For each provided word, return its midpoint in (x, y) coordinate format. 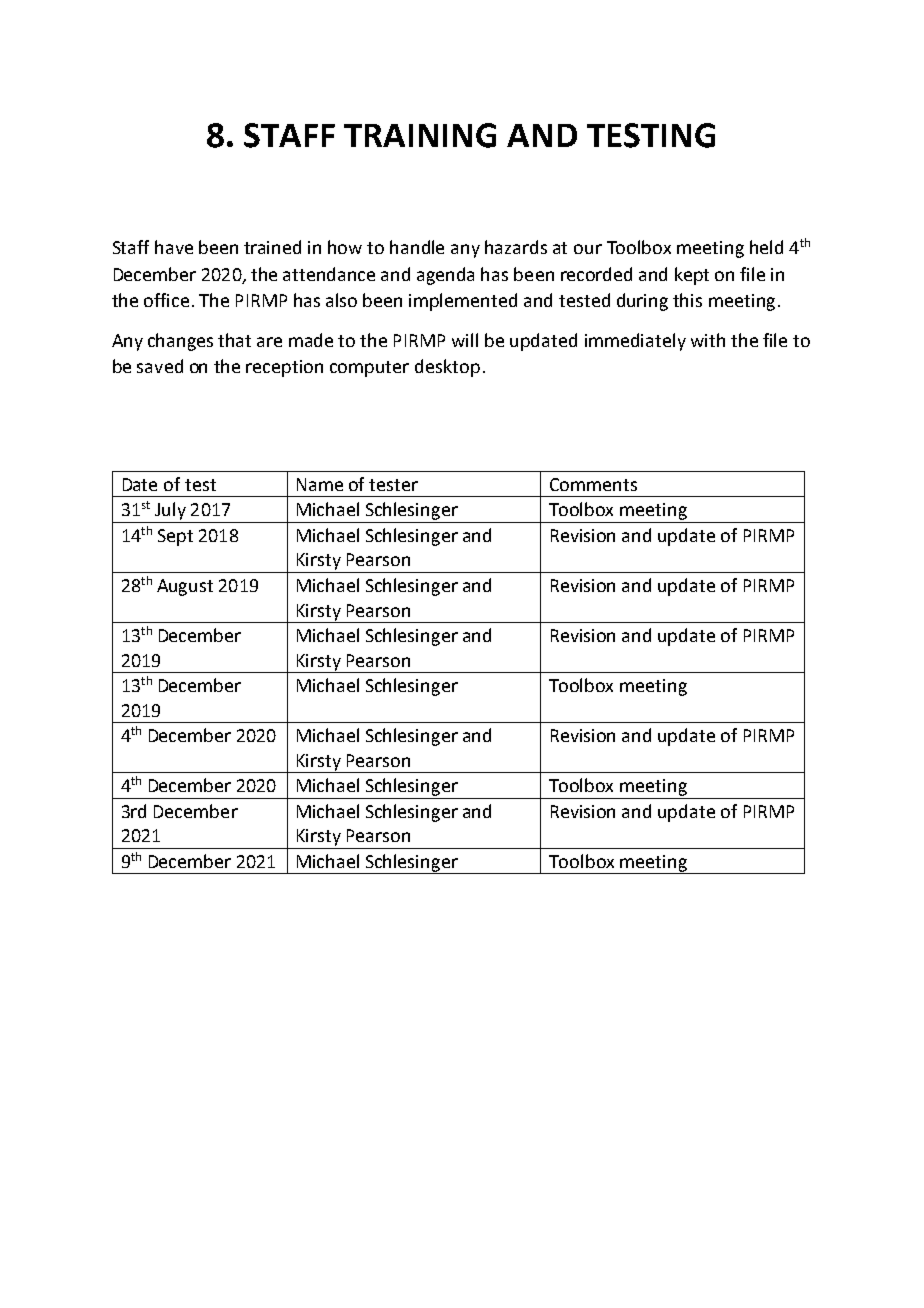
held (766, 247)
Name (320, 484)
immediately (635, 342)
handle (417, 247)
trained (272, 247)
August (185, 587)
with (708, 340)
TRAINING (420, 135)
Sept (175, 537)
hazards (516, 247)
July (170, 511)
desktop (447, 368)
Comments (593, 484)
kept (692, 276)
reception (284, 368)
